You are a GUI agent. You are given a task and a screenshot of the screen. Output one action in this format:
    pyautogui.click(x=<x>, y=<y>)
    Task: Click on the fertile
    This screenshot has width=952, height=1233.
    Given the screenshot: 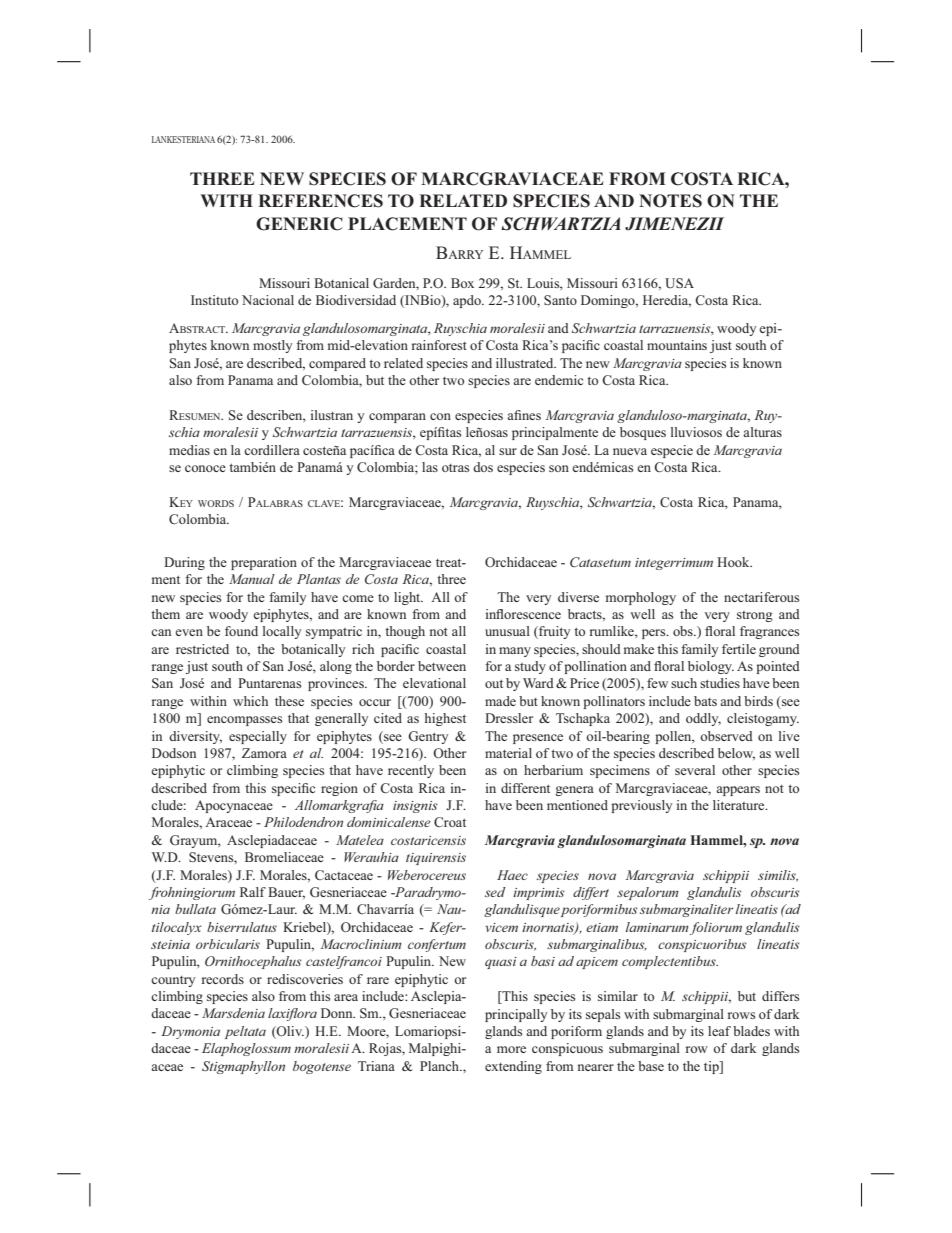 What is the action you would take?
    pyautogui.click(x=739, y=649)
